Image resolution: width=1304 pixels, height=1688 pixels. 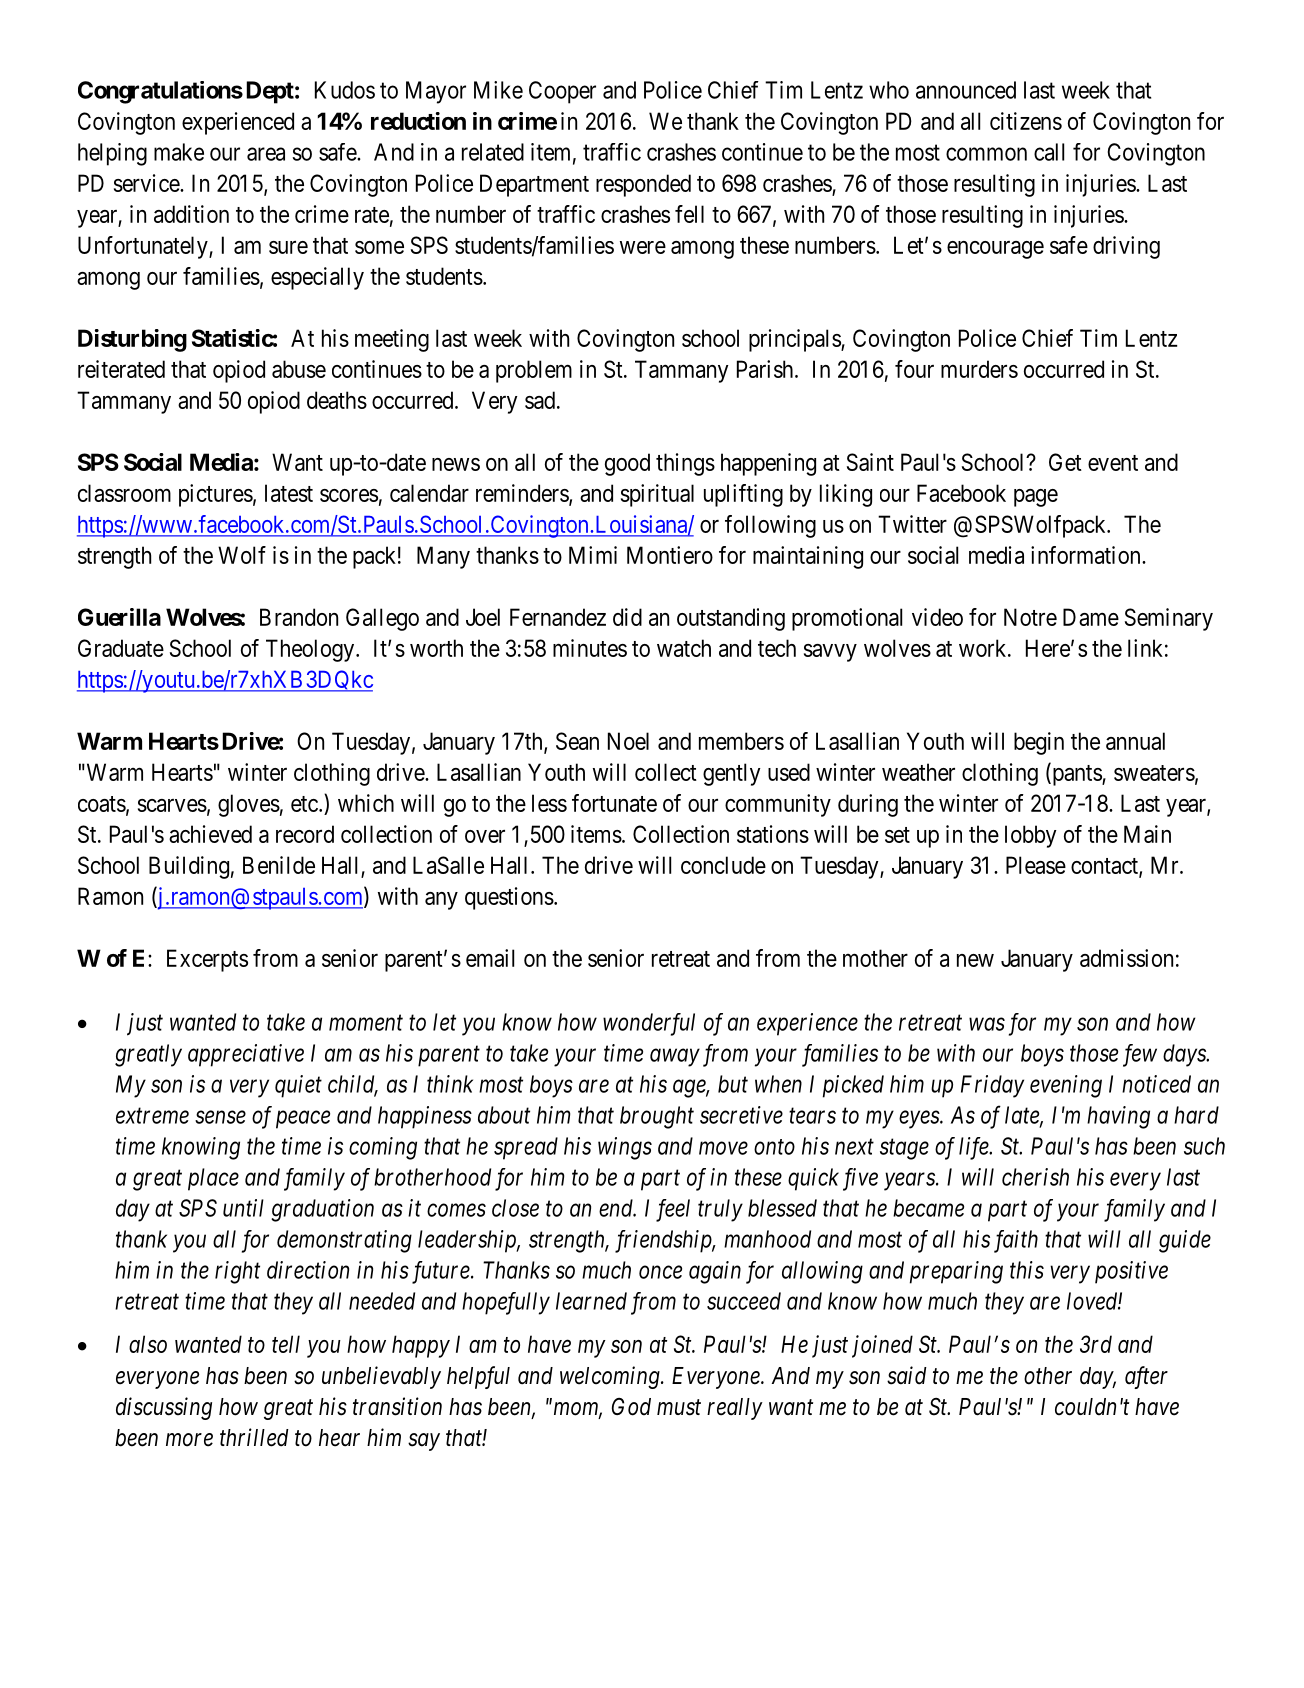 I want to click on area, so click(x=266, y=154).
